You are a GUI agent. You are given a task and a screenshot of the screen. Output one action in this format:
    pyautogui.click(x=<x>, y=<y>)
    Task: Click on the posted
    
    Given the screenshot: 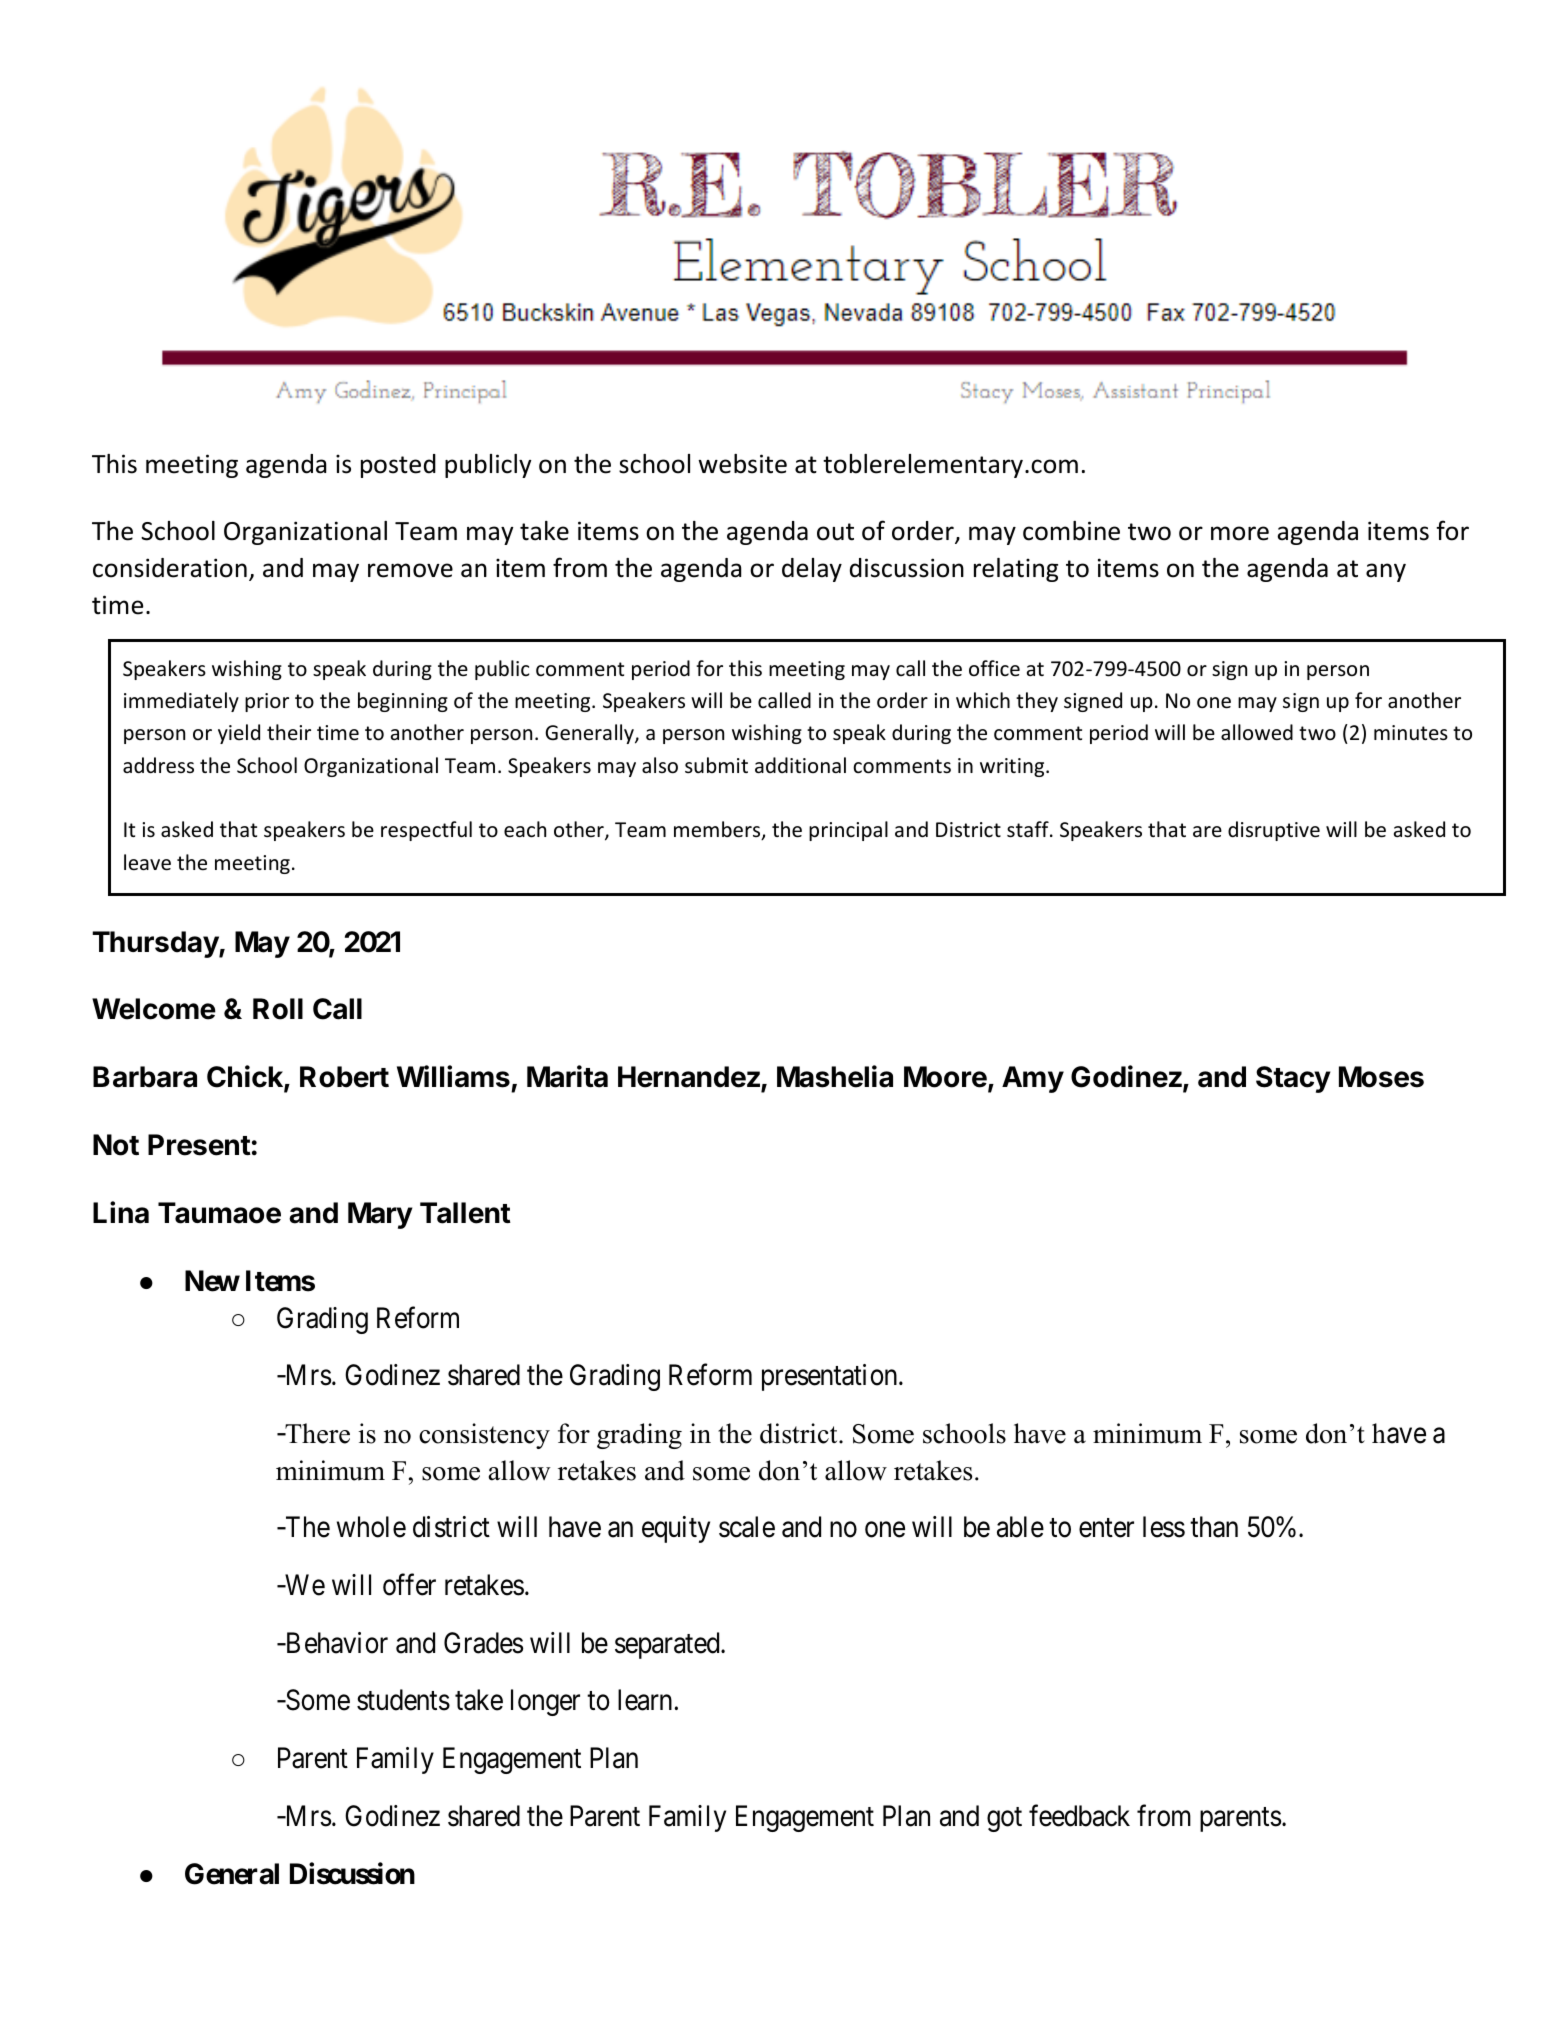 What is the action you would take?
    pyautogui.click(x=398, y=466)
